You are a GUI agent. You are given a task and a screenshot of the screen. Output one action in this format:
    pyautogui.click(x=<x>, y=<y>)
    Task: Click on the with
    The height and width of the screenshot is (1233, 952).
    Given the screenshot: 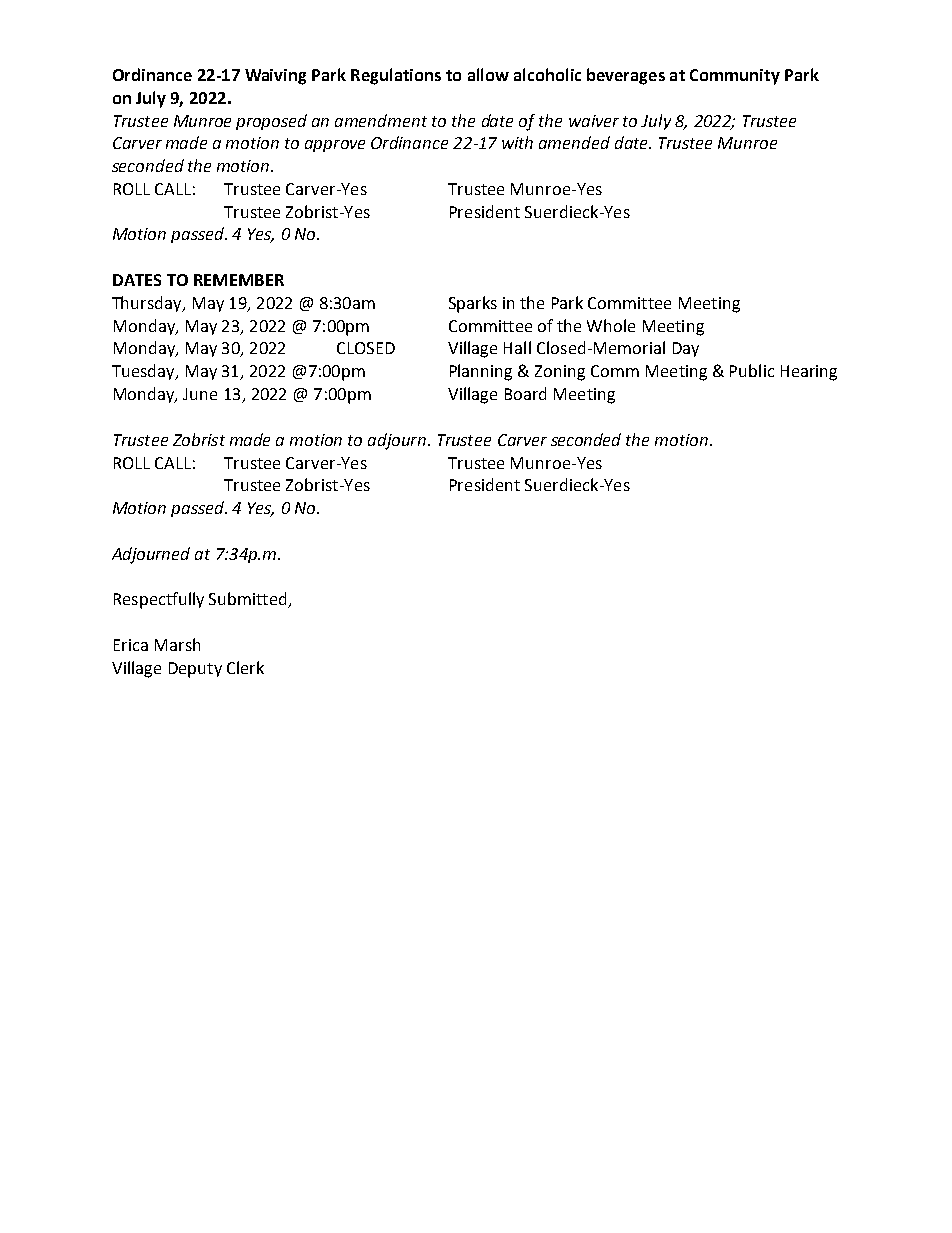 What is the action you would take?
    pyautogui.click(x=517, y=142)
